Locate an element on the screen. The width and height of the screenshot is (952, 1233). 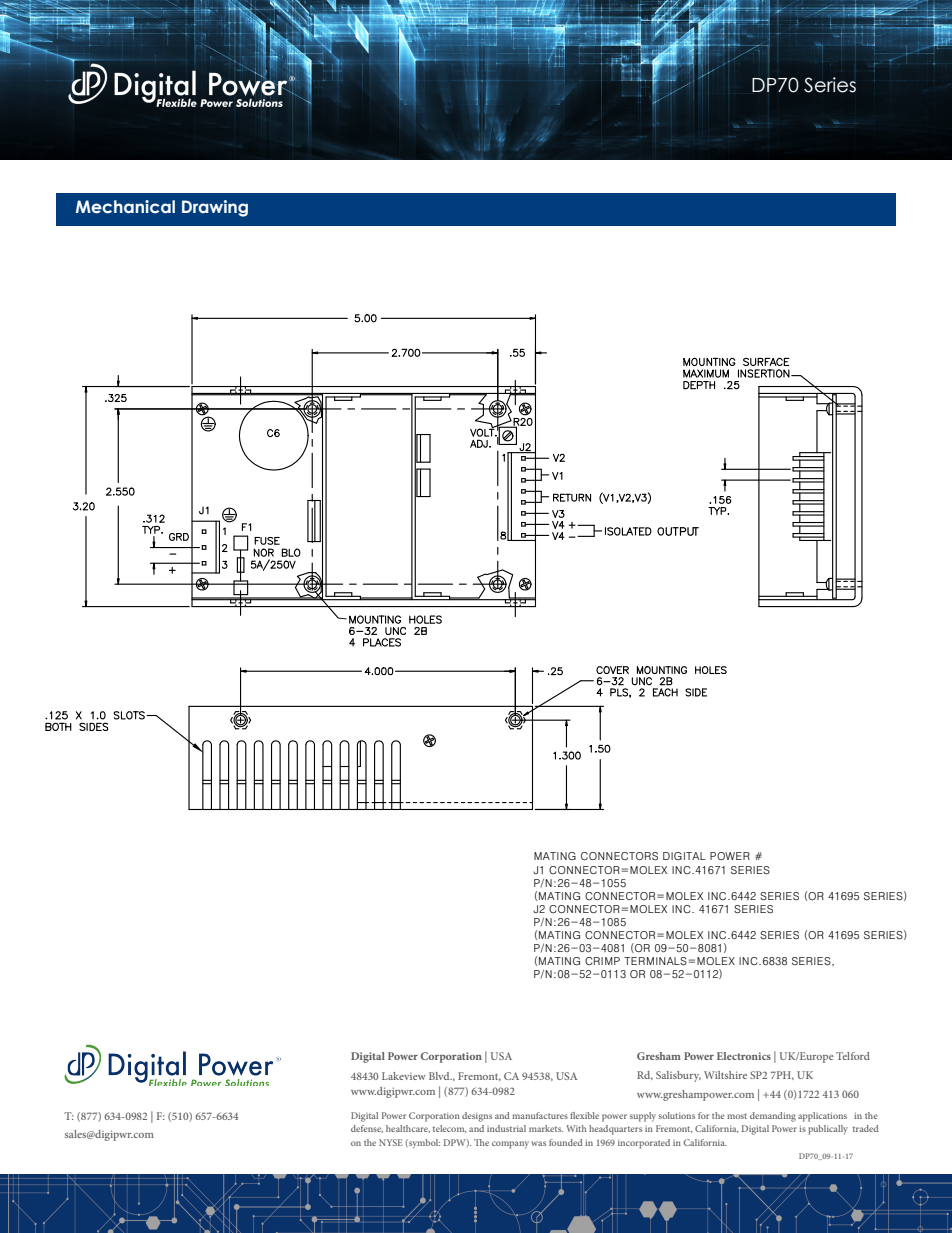
manufactures is located at coordinates (540, 1115).
